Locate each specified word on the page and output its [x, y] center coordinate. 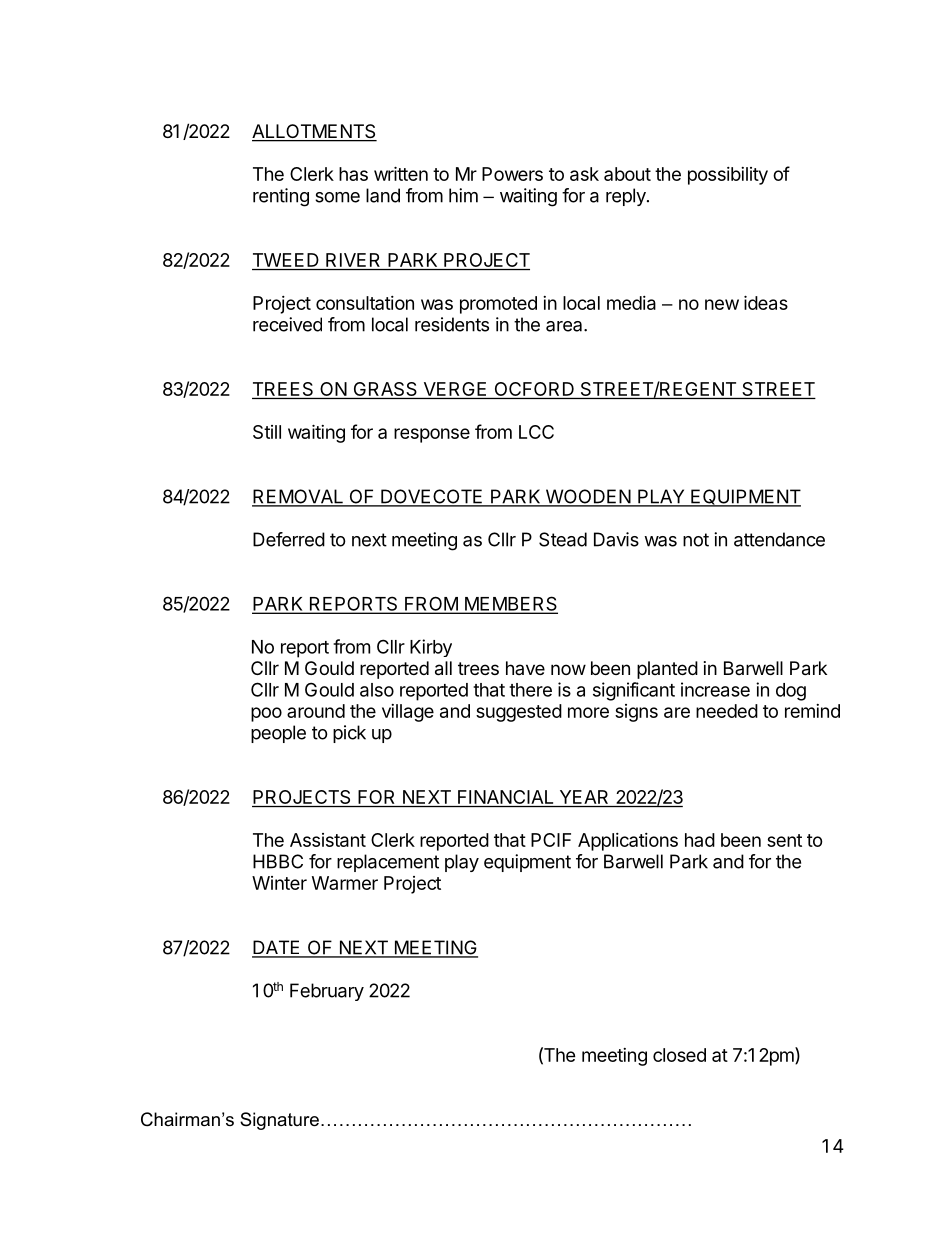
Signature [279, 1121]
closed [679, 1055]
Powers [512, 174]
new [722, 304]
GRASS [385, 390]
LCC [536, 432]
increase [715, 689]
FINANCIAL [506, 798]
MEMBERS [510, 604]
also [377, 690]
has [353, 174]
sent [784, 840]
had [700, 840]
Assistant [328, 840]
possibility [728, 176]
